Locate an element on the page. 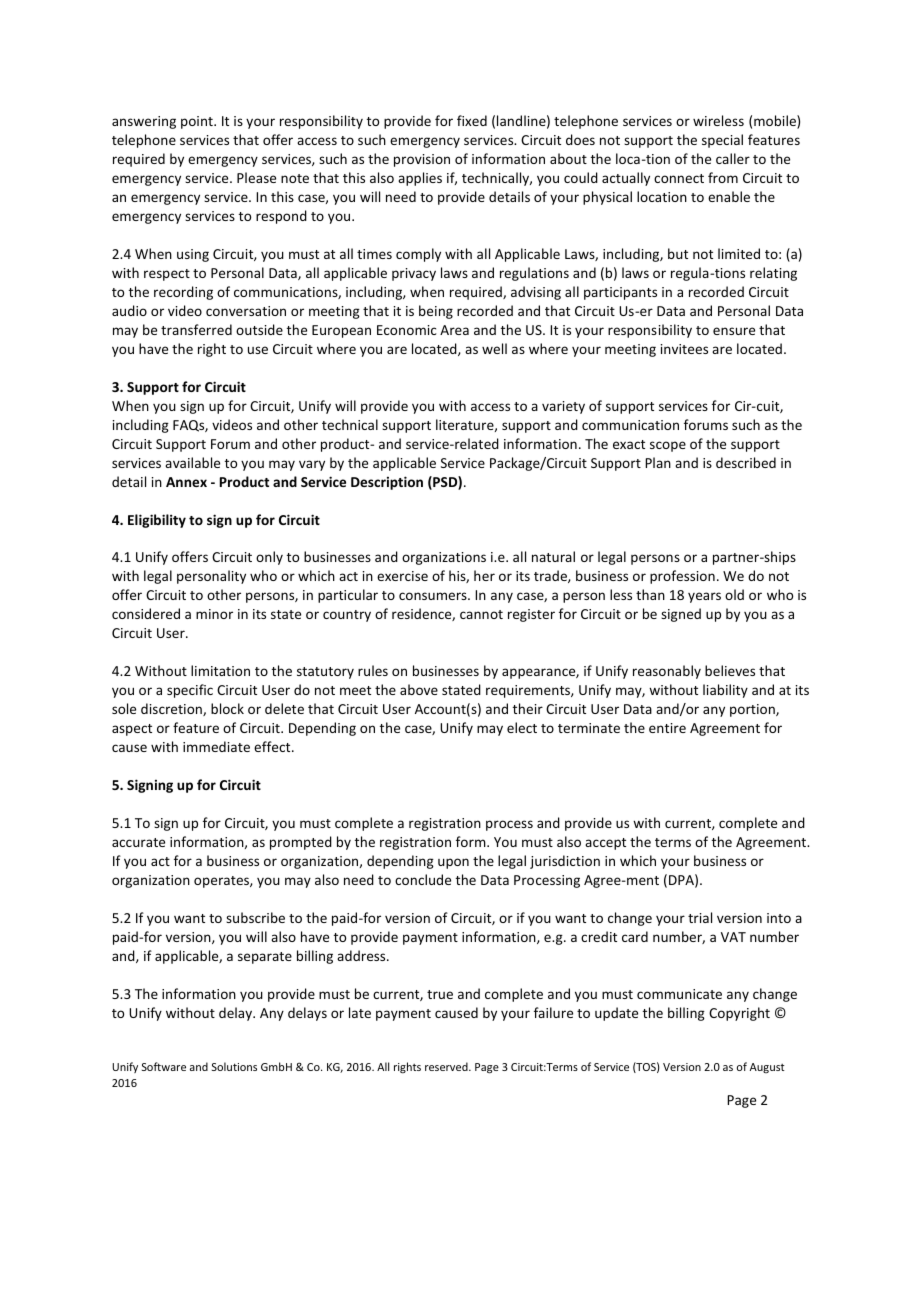  provision is located at coordinates (422, 160).
